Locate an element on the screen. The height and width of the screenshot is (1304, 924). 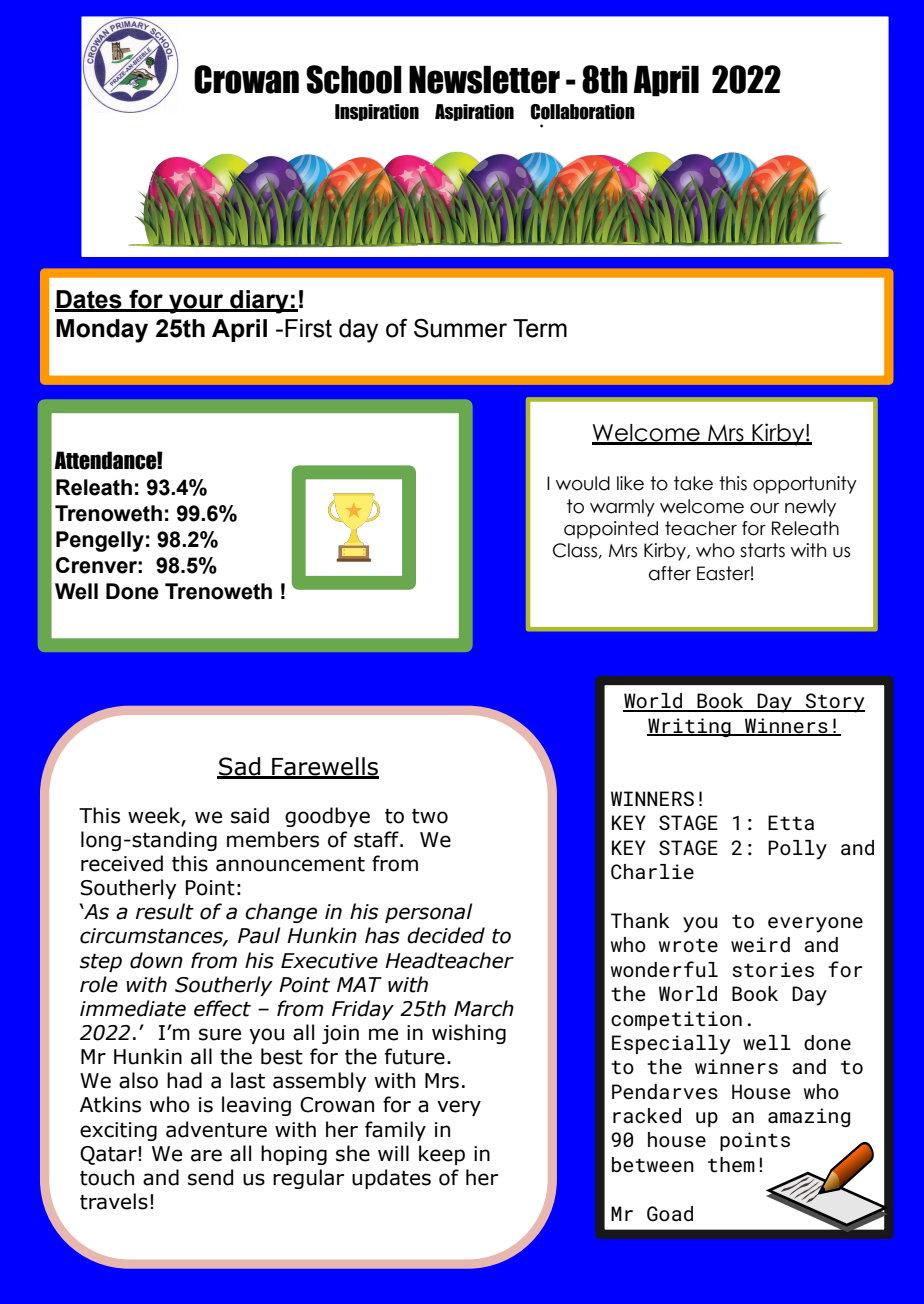
Collaboration is located at coordinates (583, 112).
